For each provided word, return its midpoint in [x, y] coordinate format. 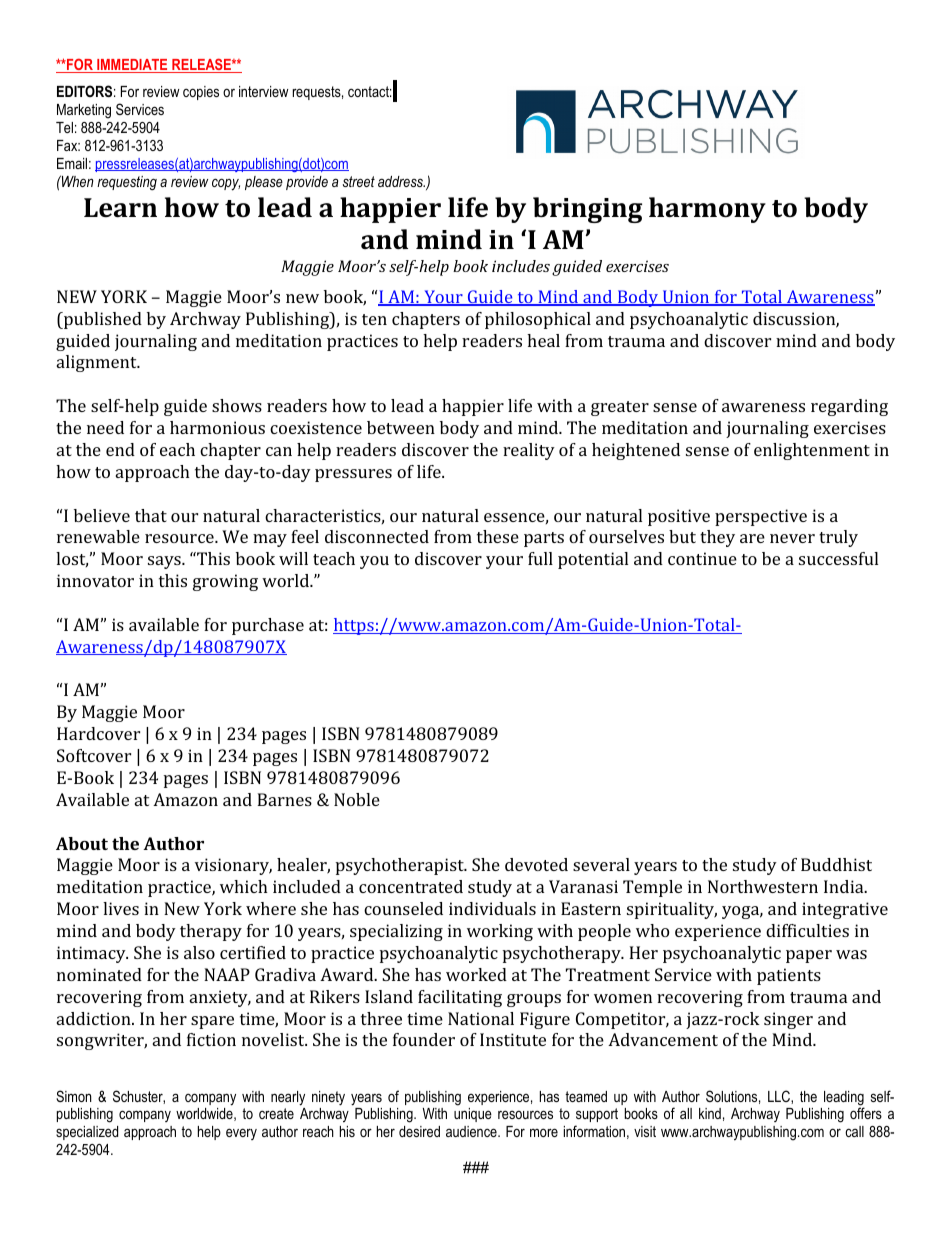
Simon [74, 1096]
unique [473, 1115]
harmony [707, 210]
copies [201, 93]
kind [710, 1113]
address [401, 181]
